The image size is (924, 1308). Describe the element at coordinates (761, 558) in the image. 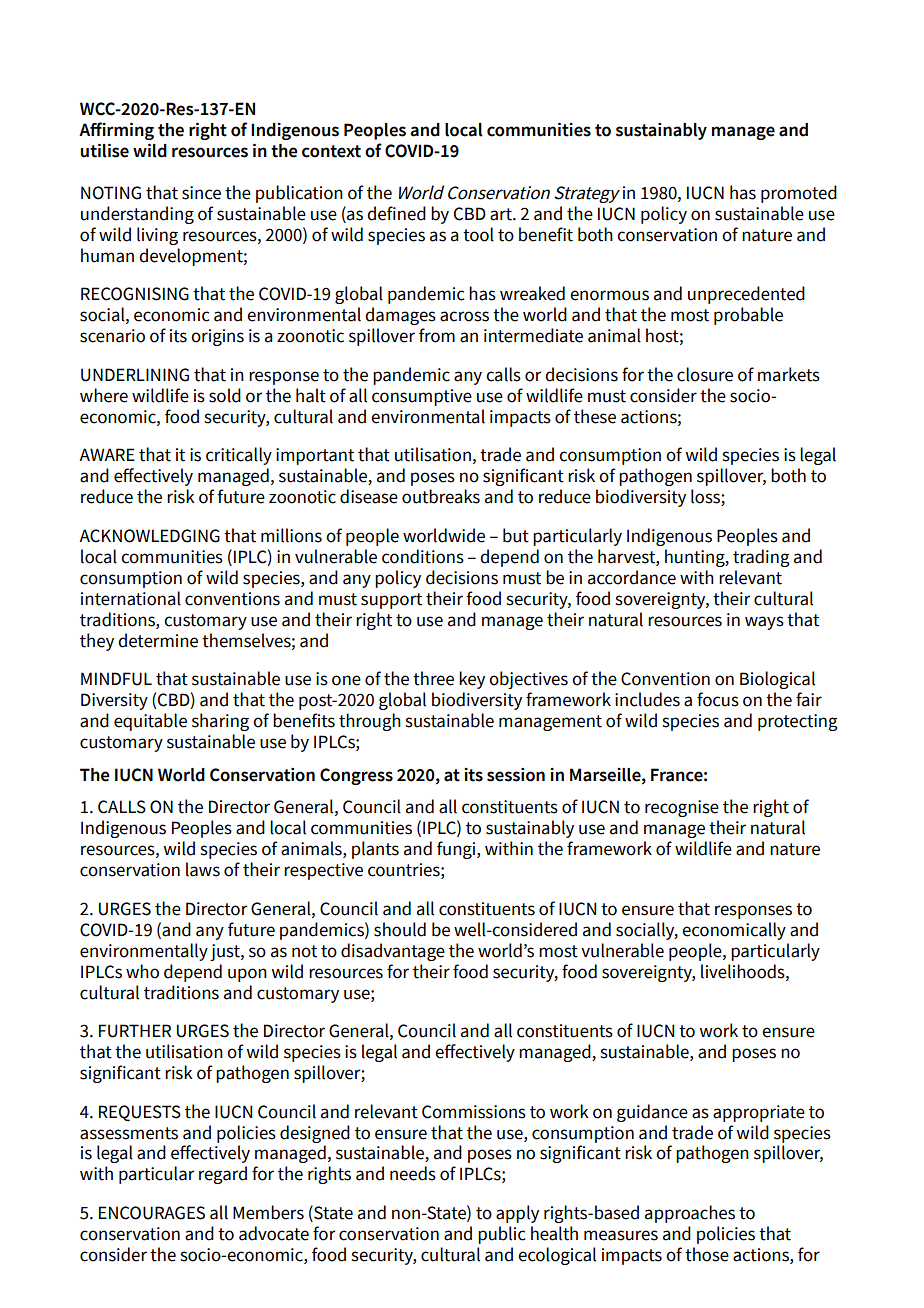

I see `trading` at that location.
